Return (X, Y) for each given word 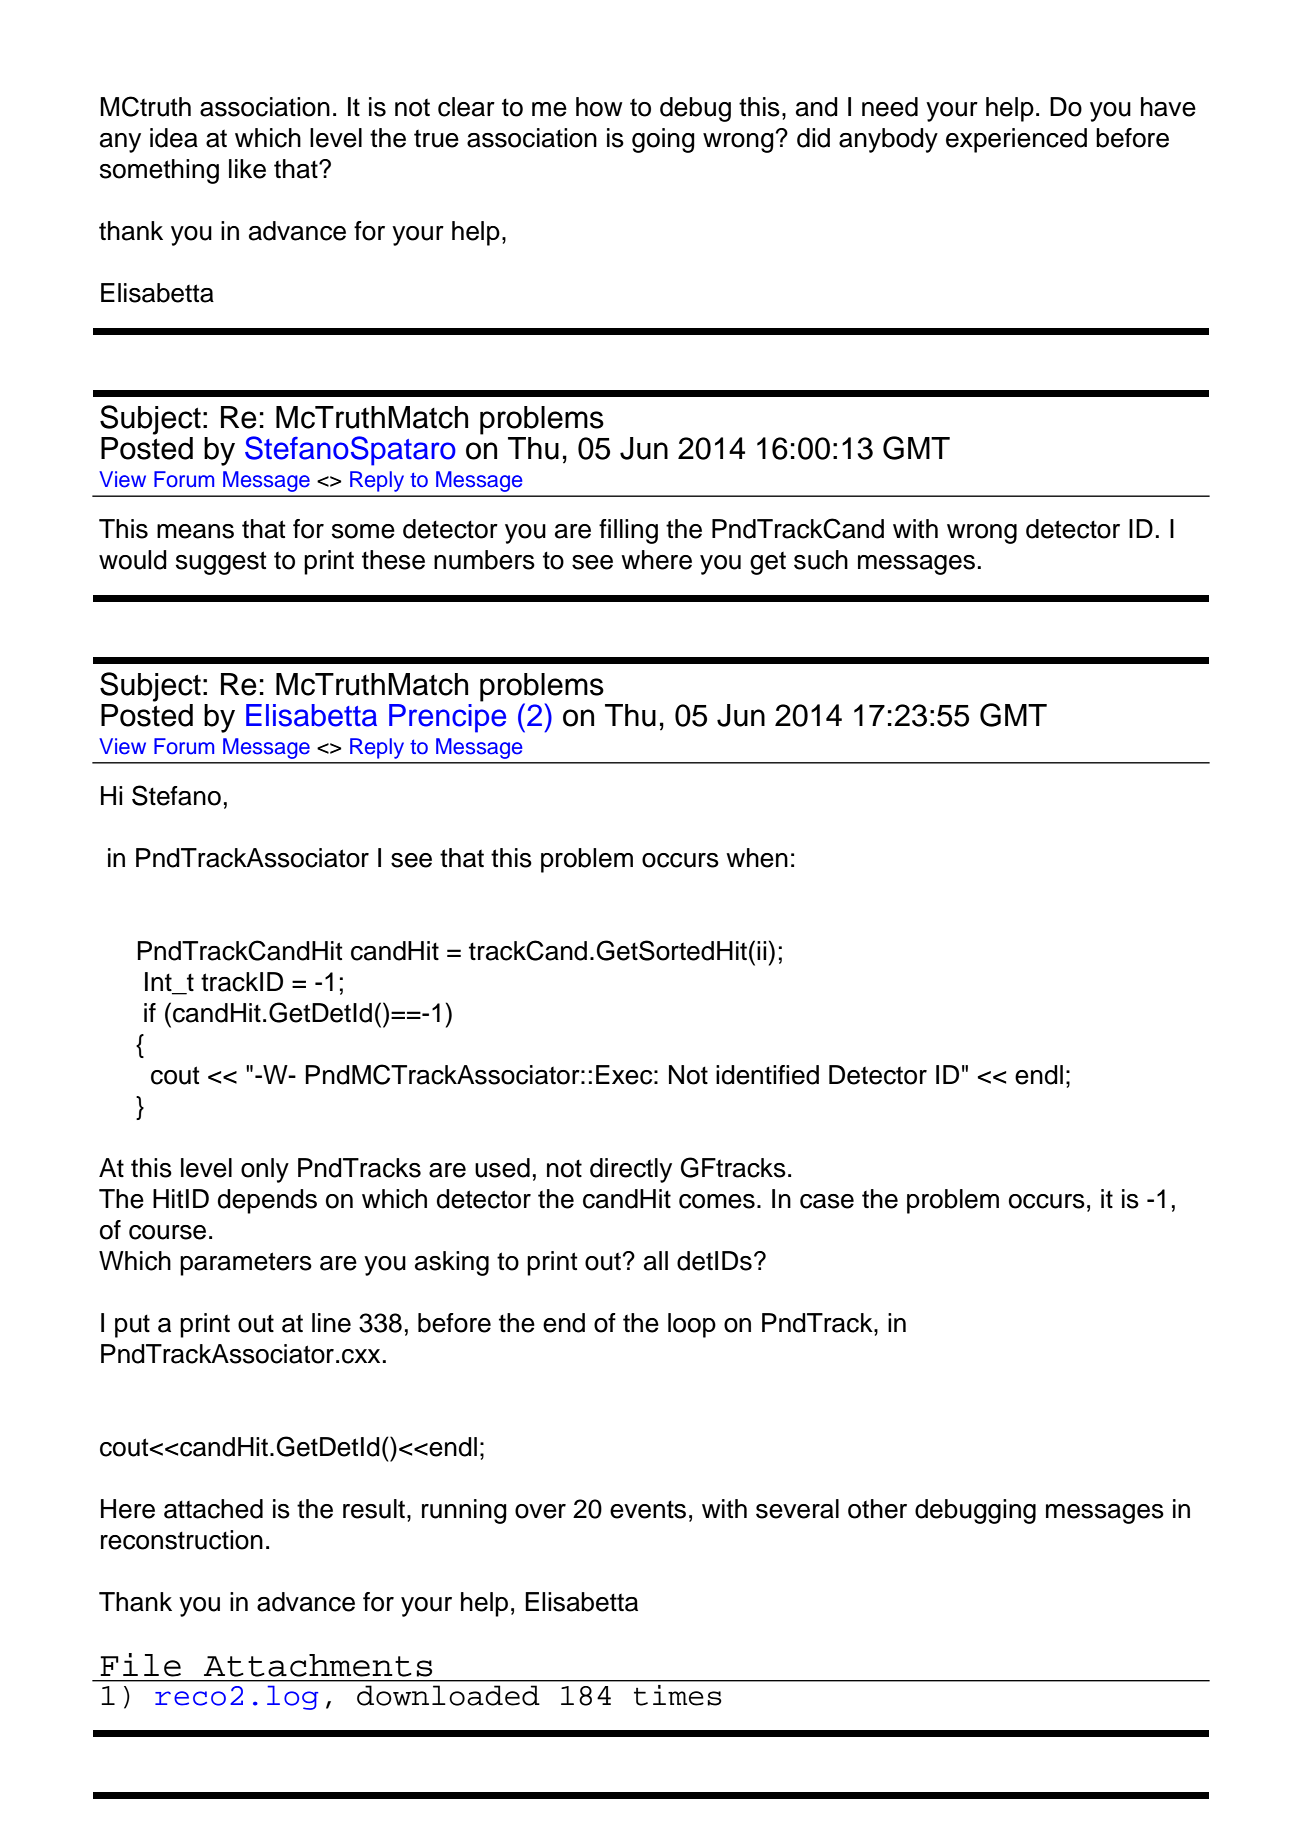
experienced (1016, 140)
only (265, 1170)
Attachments (318, 1665)
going (663, 140)
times (678, 1695)
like (247, 169)
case (827, 1201)
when (757, 858)
